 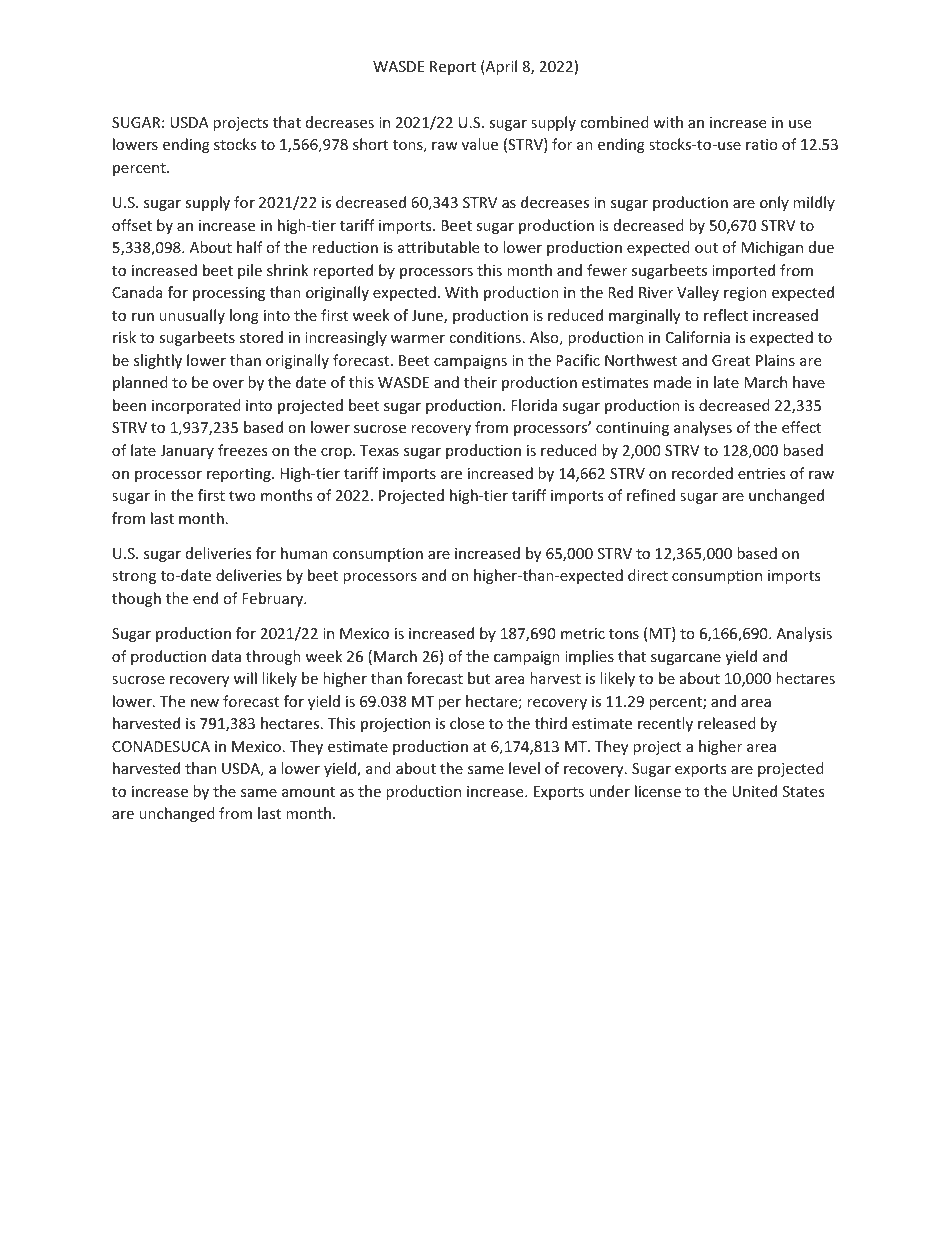 I want to click on April, so click(x=500, y=67).
